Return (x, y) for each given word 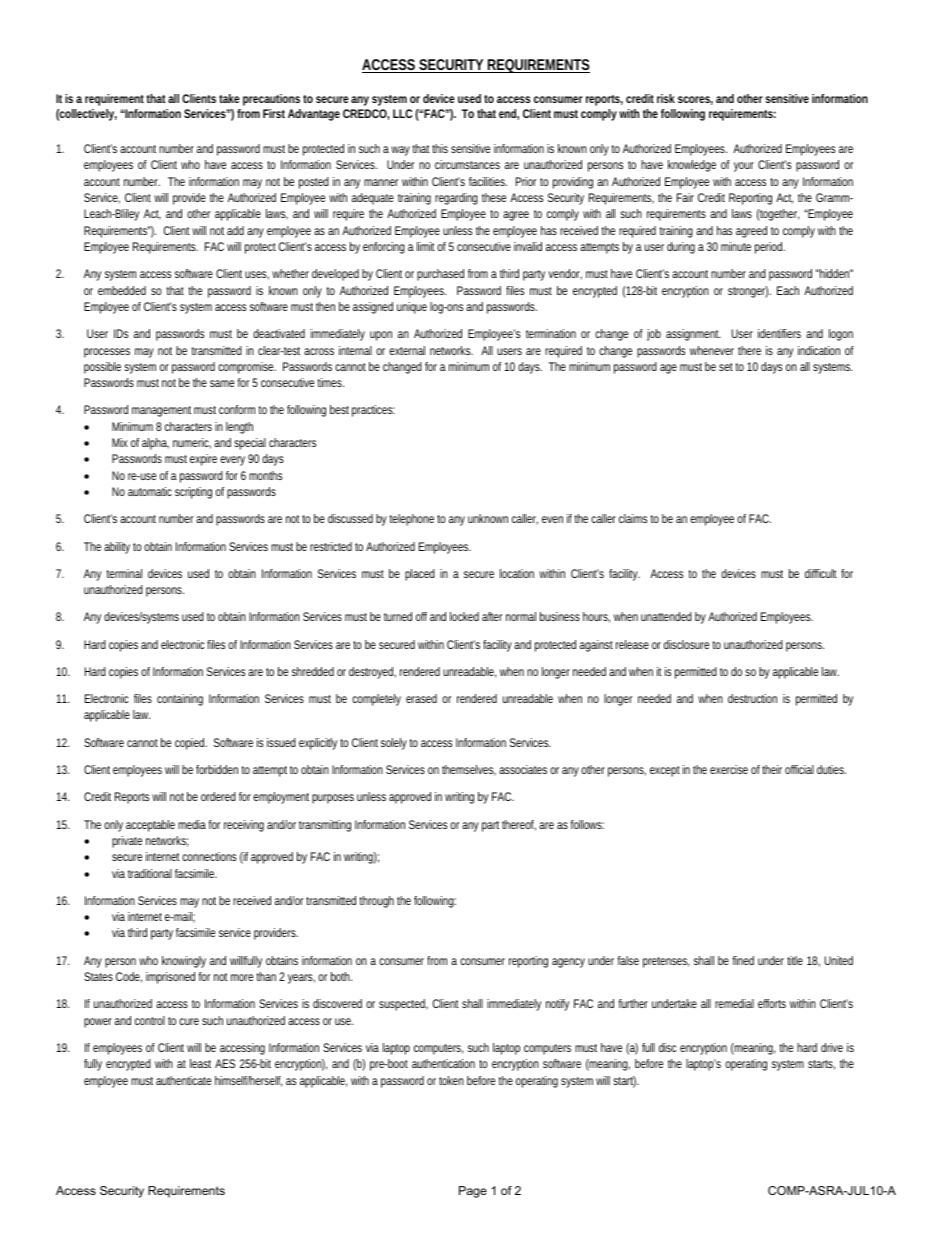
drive (832, 1047)
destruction (752, 698)
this (440, 148)
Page (473, 1192)
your (744, 167)
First (274, 113)
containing (180, 700)
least (200, 1063)
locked (464, 616)
